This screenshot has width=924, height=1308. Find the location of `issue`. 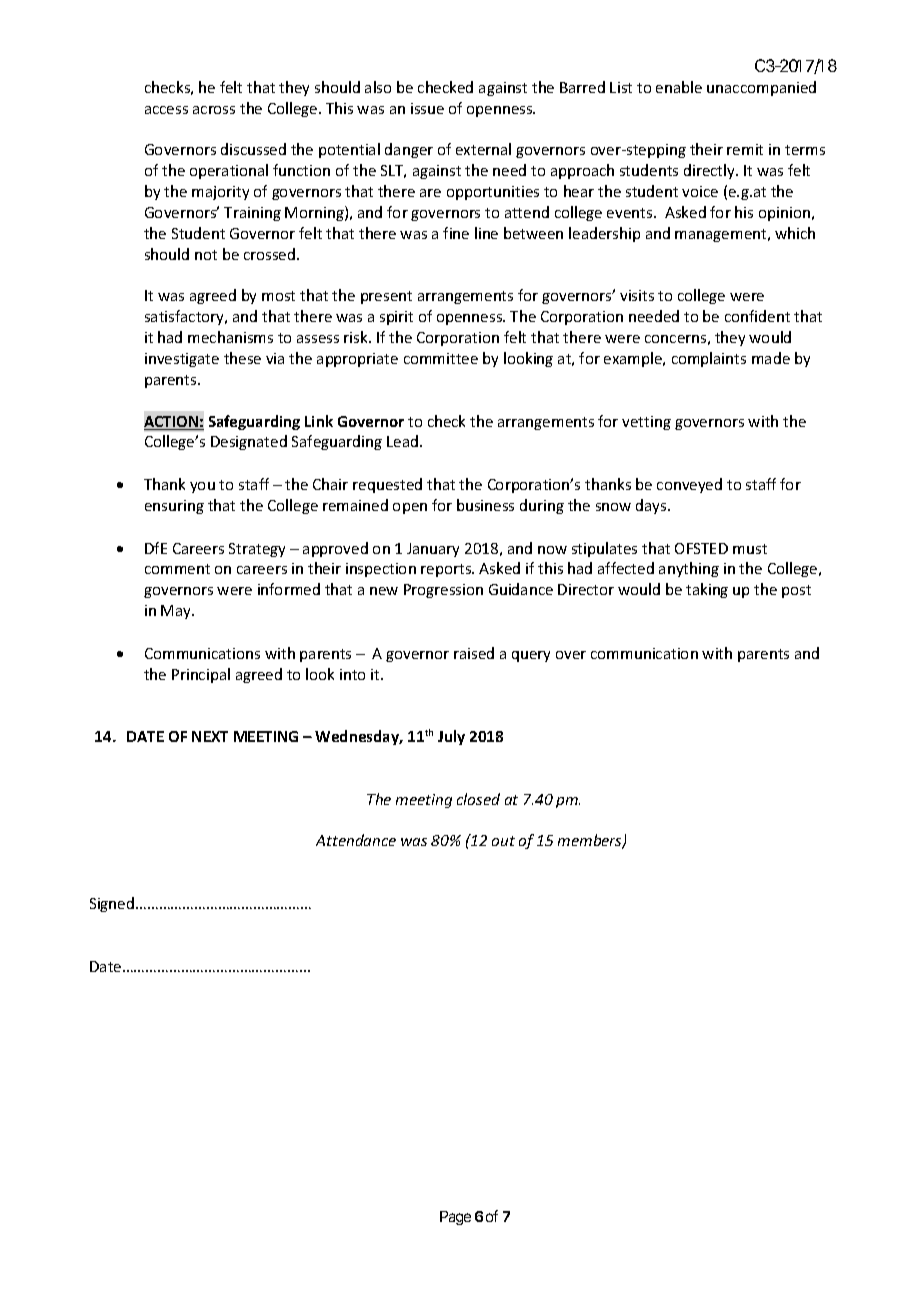

issue is located at coordinates (427, 108).
